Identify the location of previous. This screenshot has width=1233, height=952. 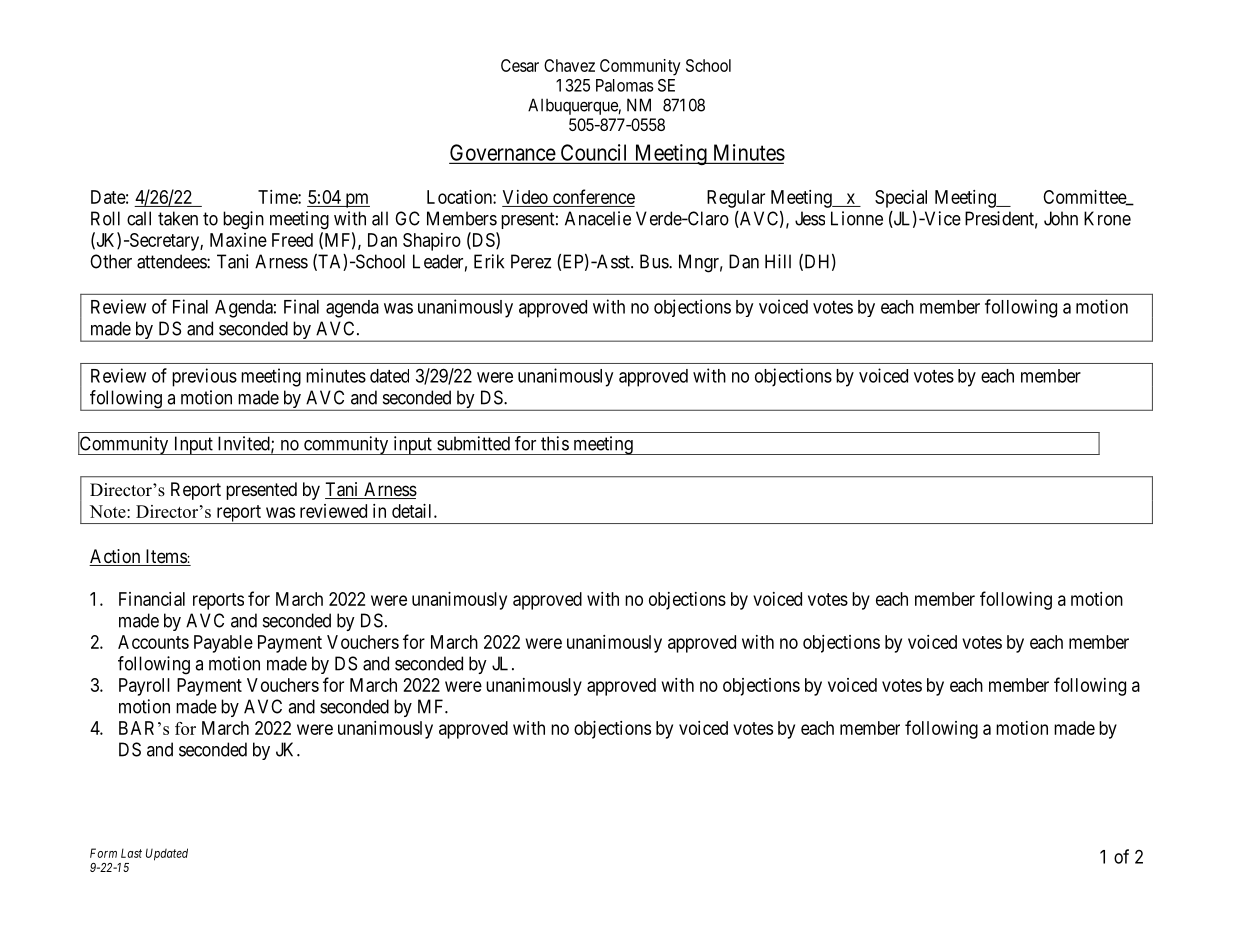
(204, 377).
